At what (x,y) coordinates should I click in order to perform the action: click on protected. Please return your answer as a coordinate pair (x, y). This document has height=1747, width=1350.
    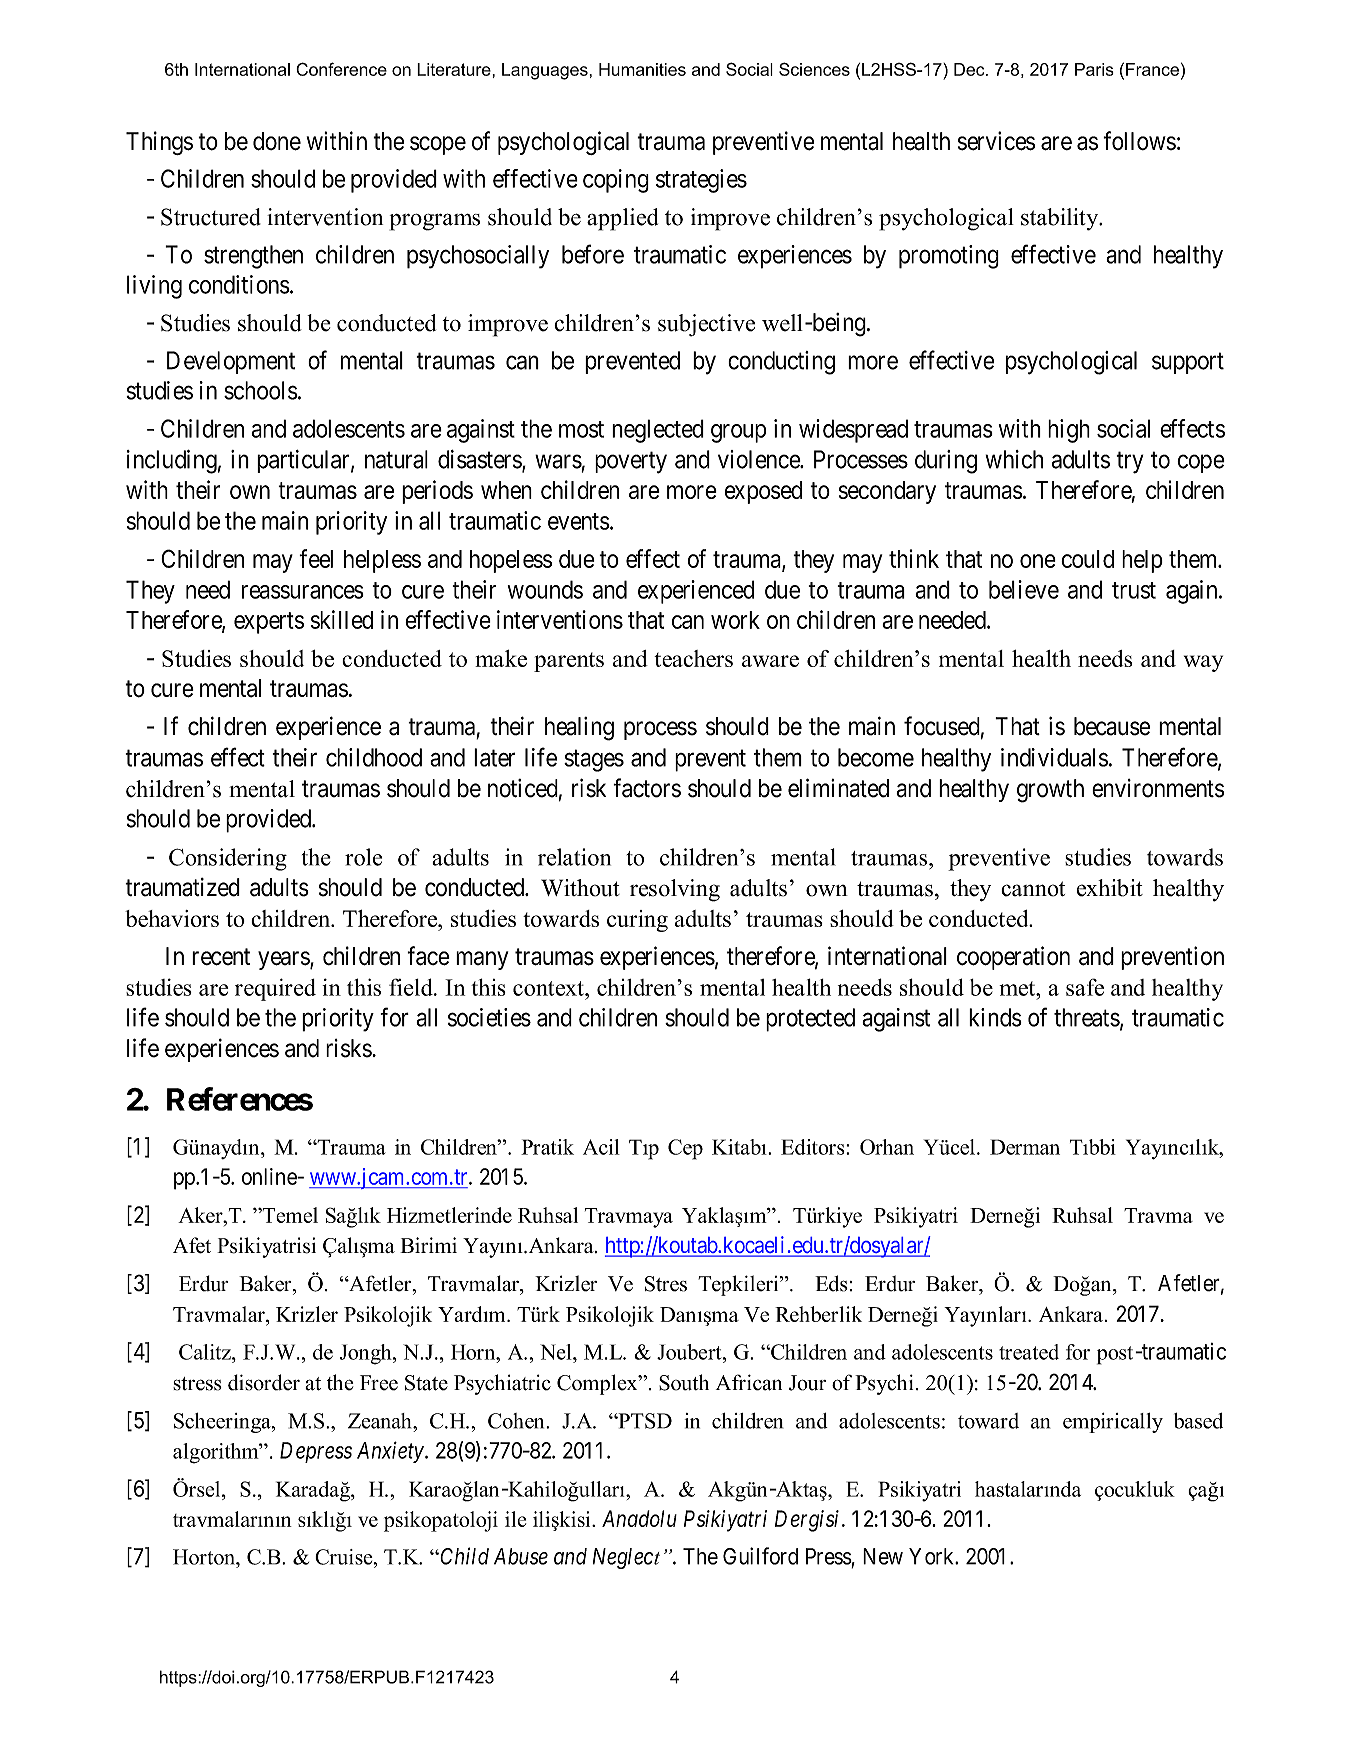
    Looking at the image, I should click on (810, 1020).
